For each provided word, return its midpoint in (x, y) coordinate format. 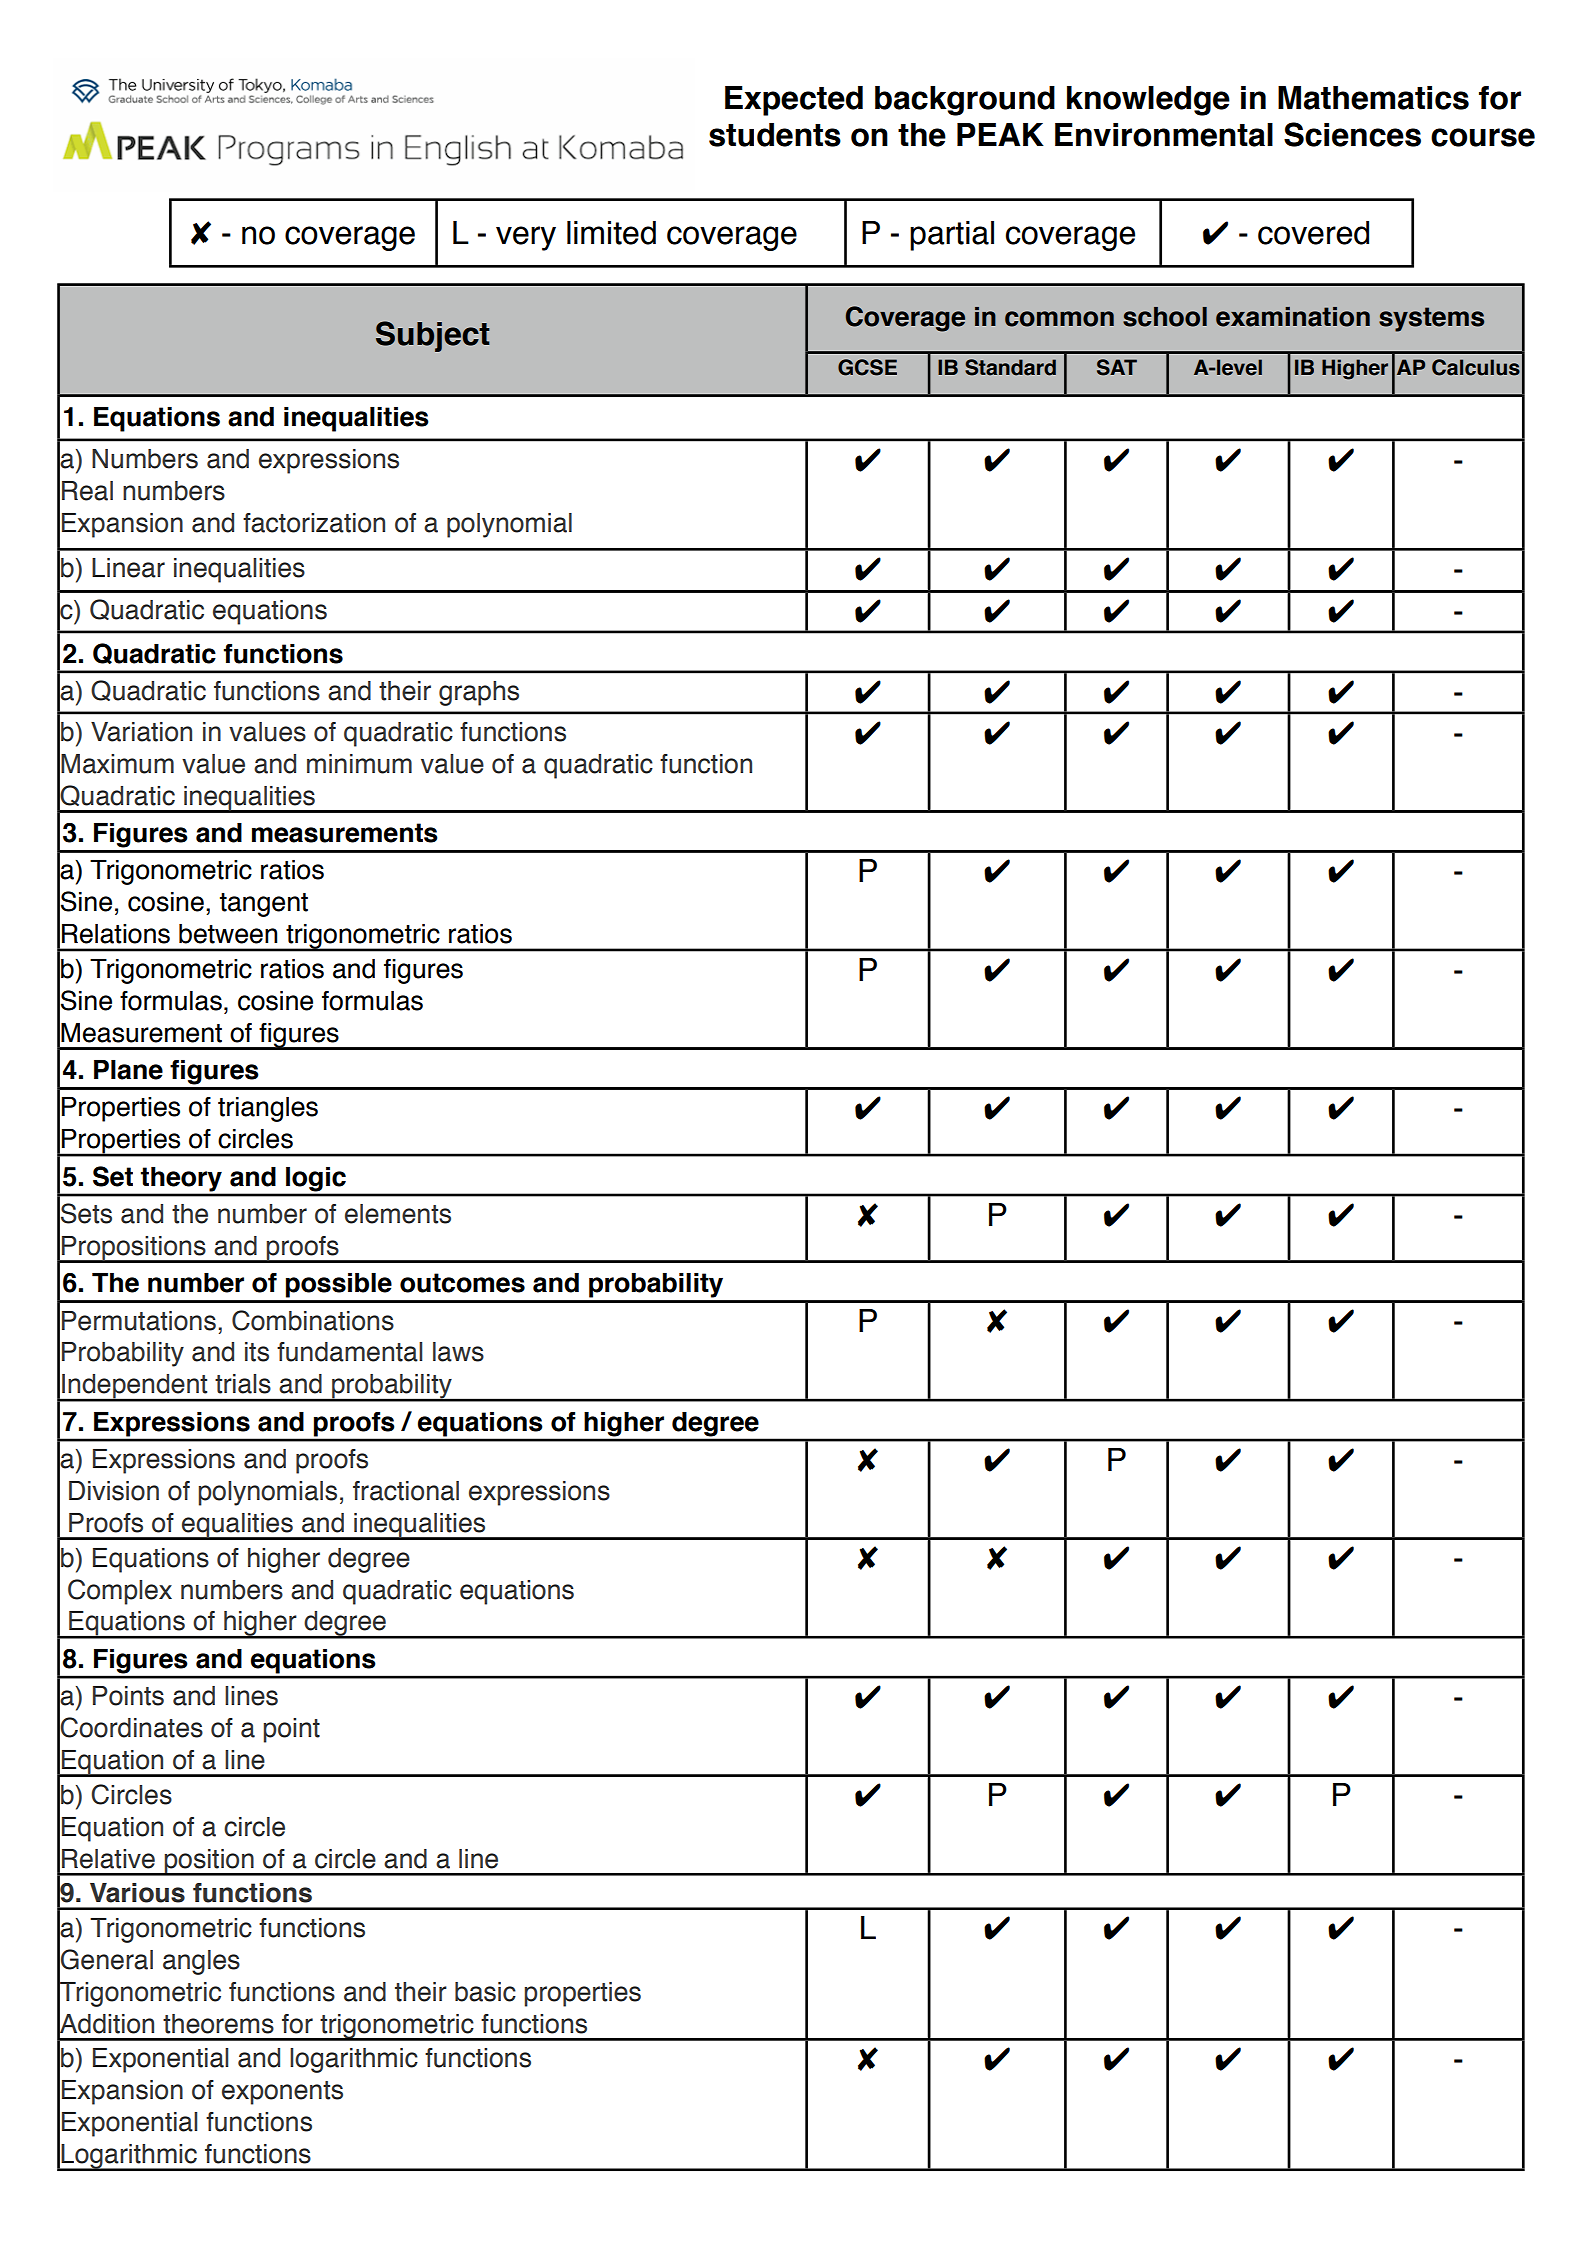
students (775, 135)
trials (243, 1384)
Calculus (1476, 367)
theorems (218, 2024)
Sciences (1352, 134)
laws (458, 1352)
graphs (479, 693)
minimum (359, 764)
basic (485, 1992)
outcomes (462, 1283)
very (526, 238)
